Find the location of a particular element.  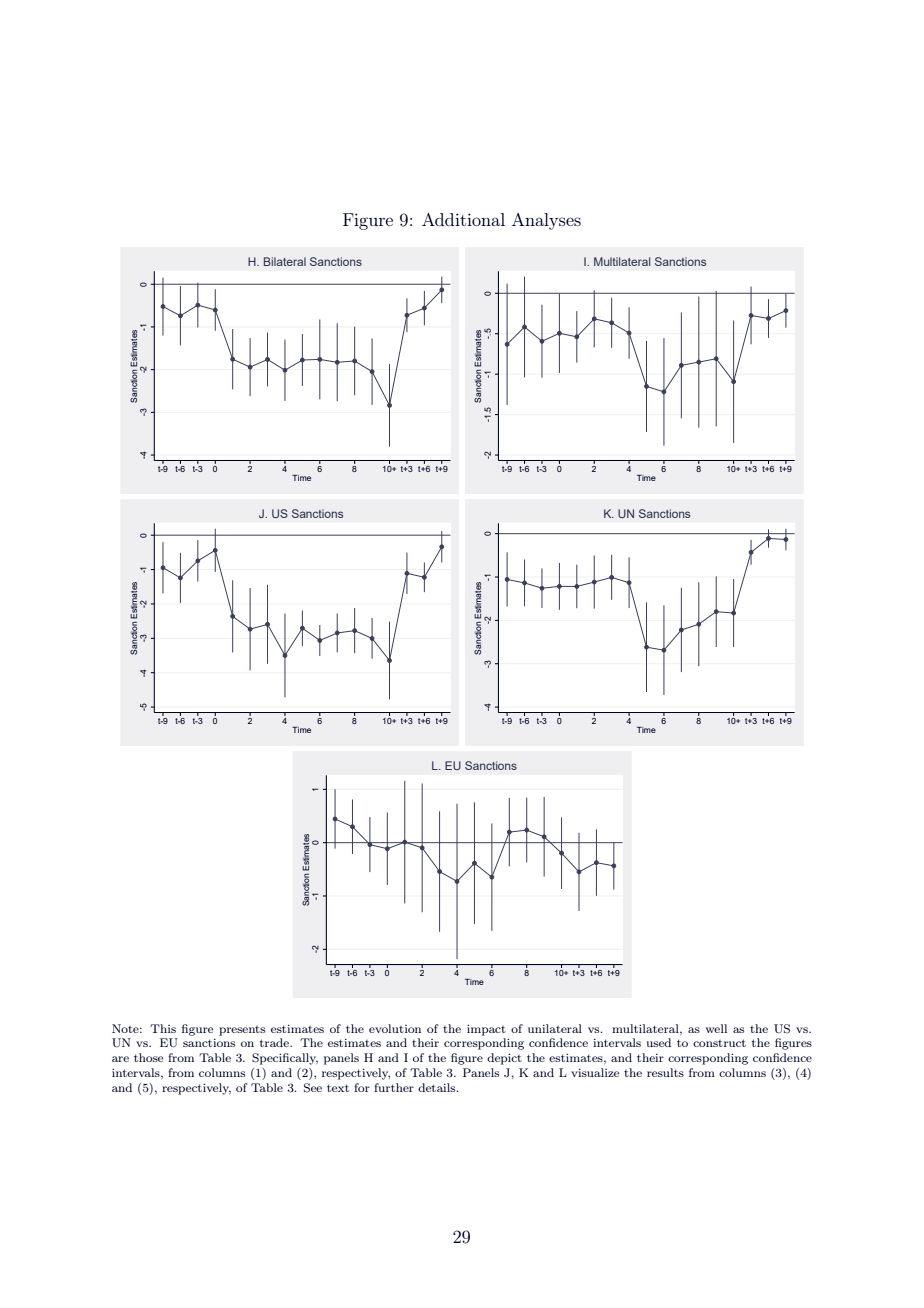

depict is located at coordinates (504, 1059).
